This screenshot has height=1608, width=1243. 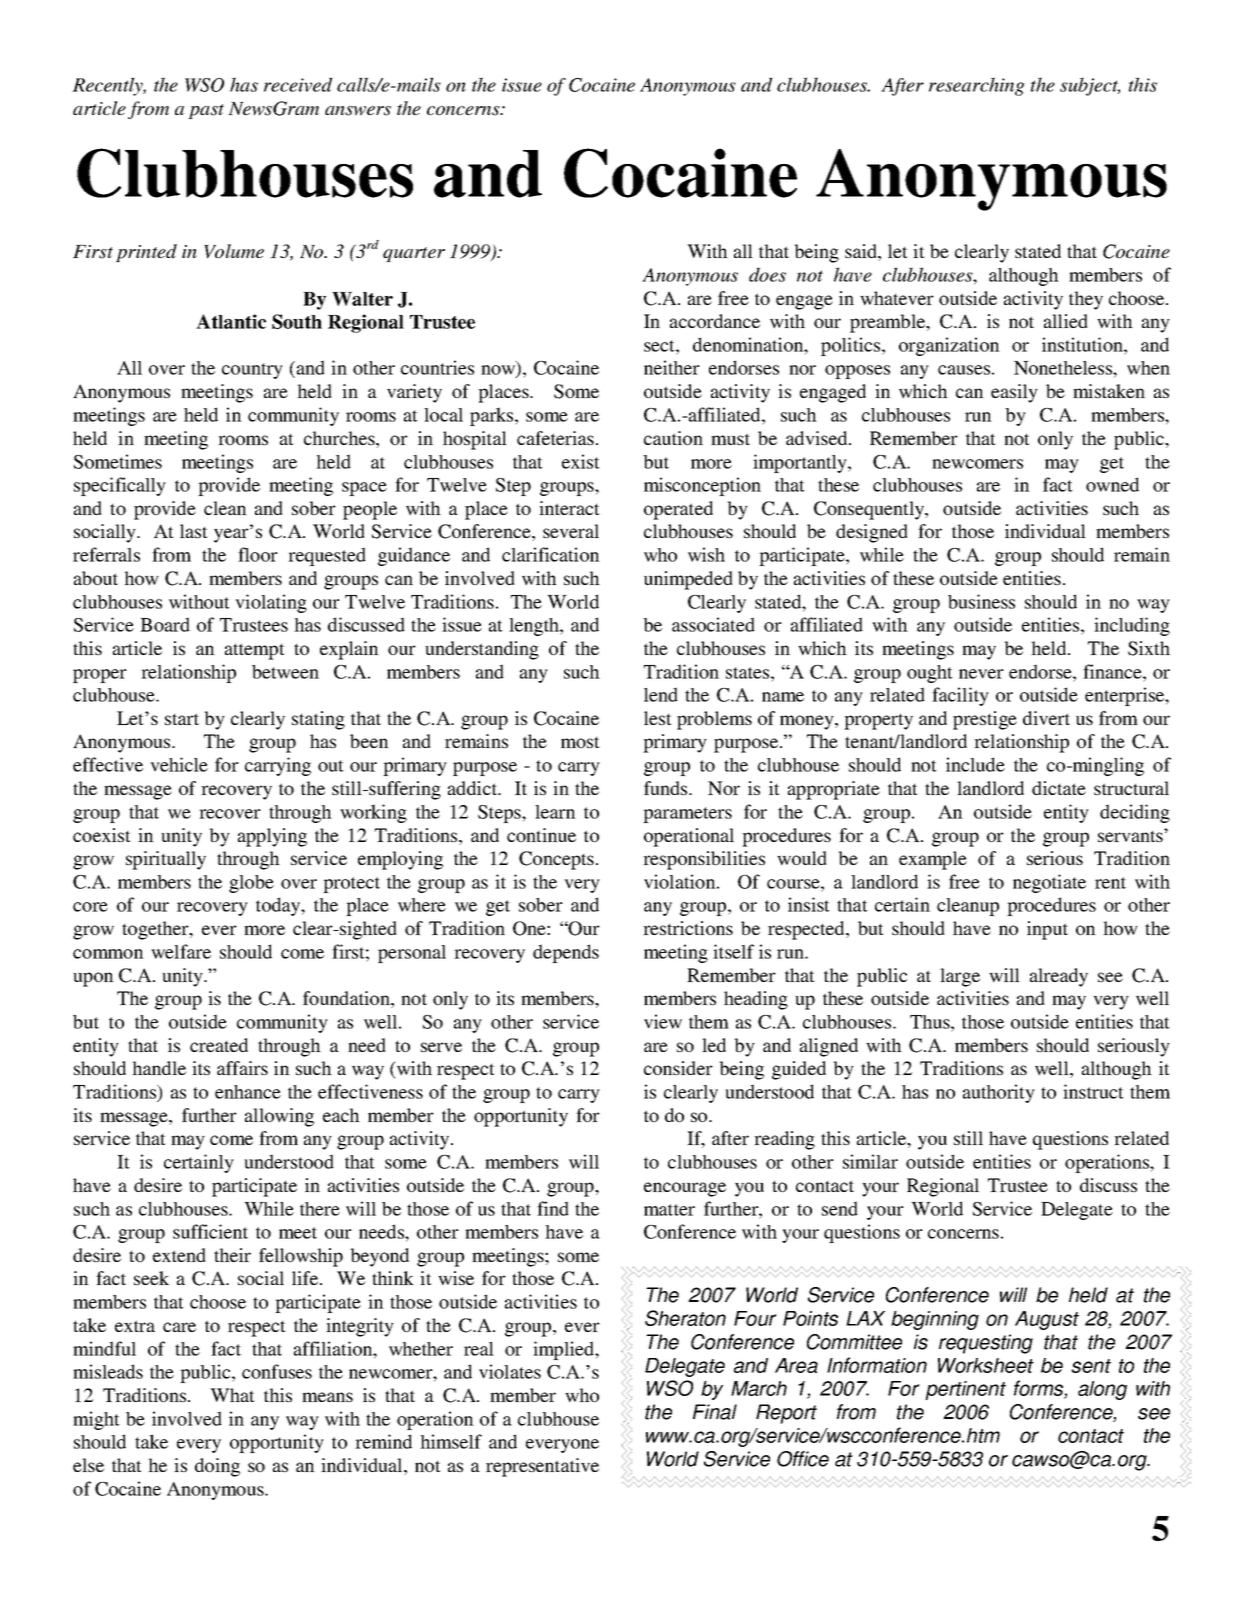 I want to click on Final, so click(x=715, y=1412).
